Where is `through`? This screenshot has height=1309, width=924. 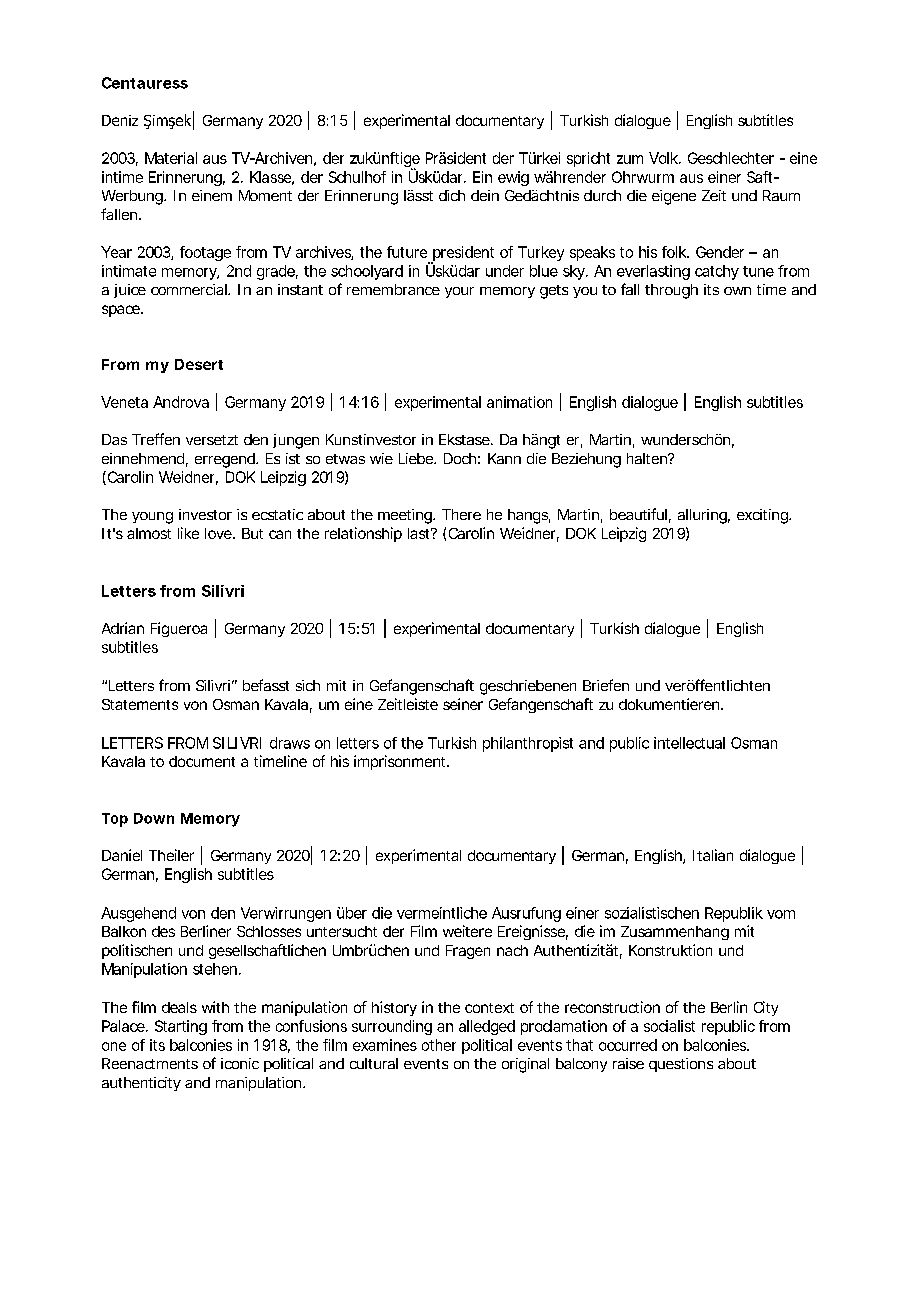
through is located at coordinates (671, 291).
